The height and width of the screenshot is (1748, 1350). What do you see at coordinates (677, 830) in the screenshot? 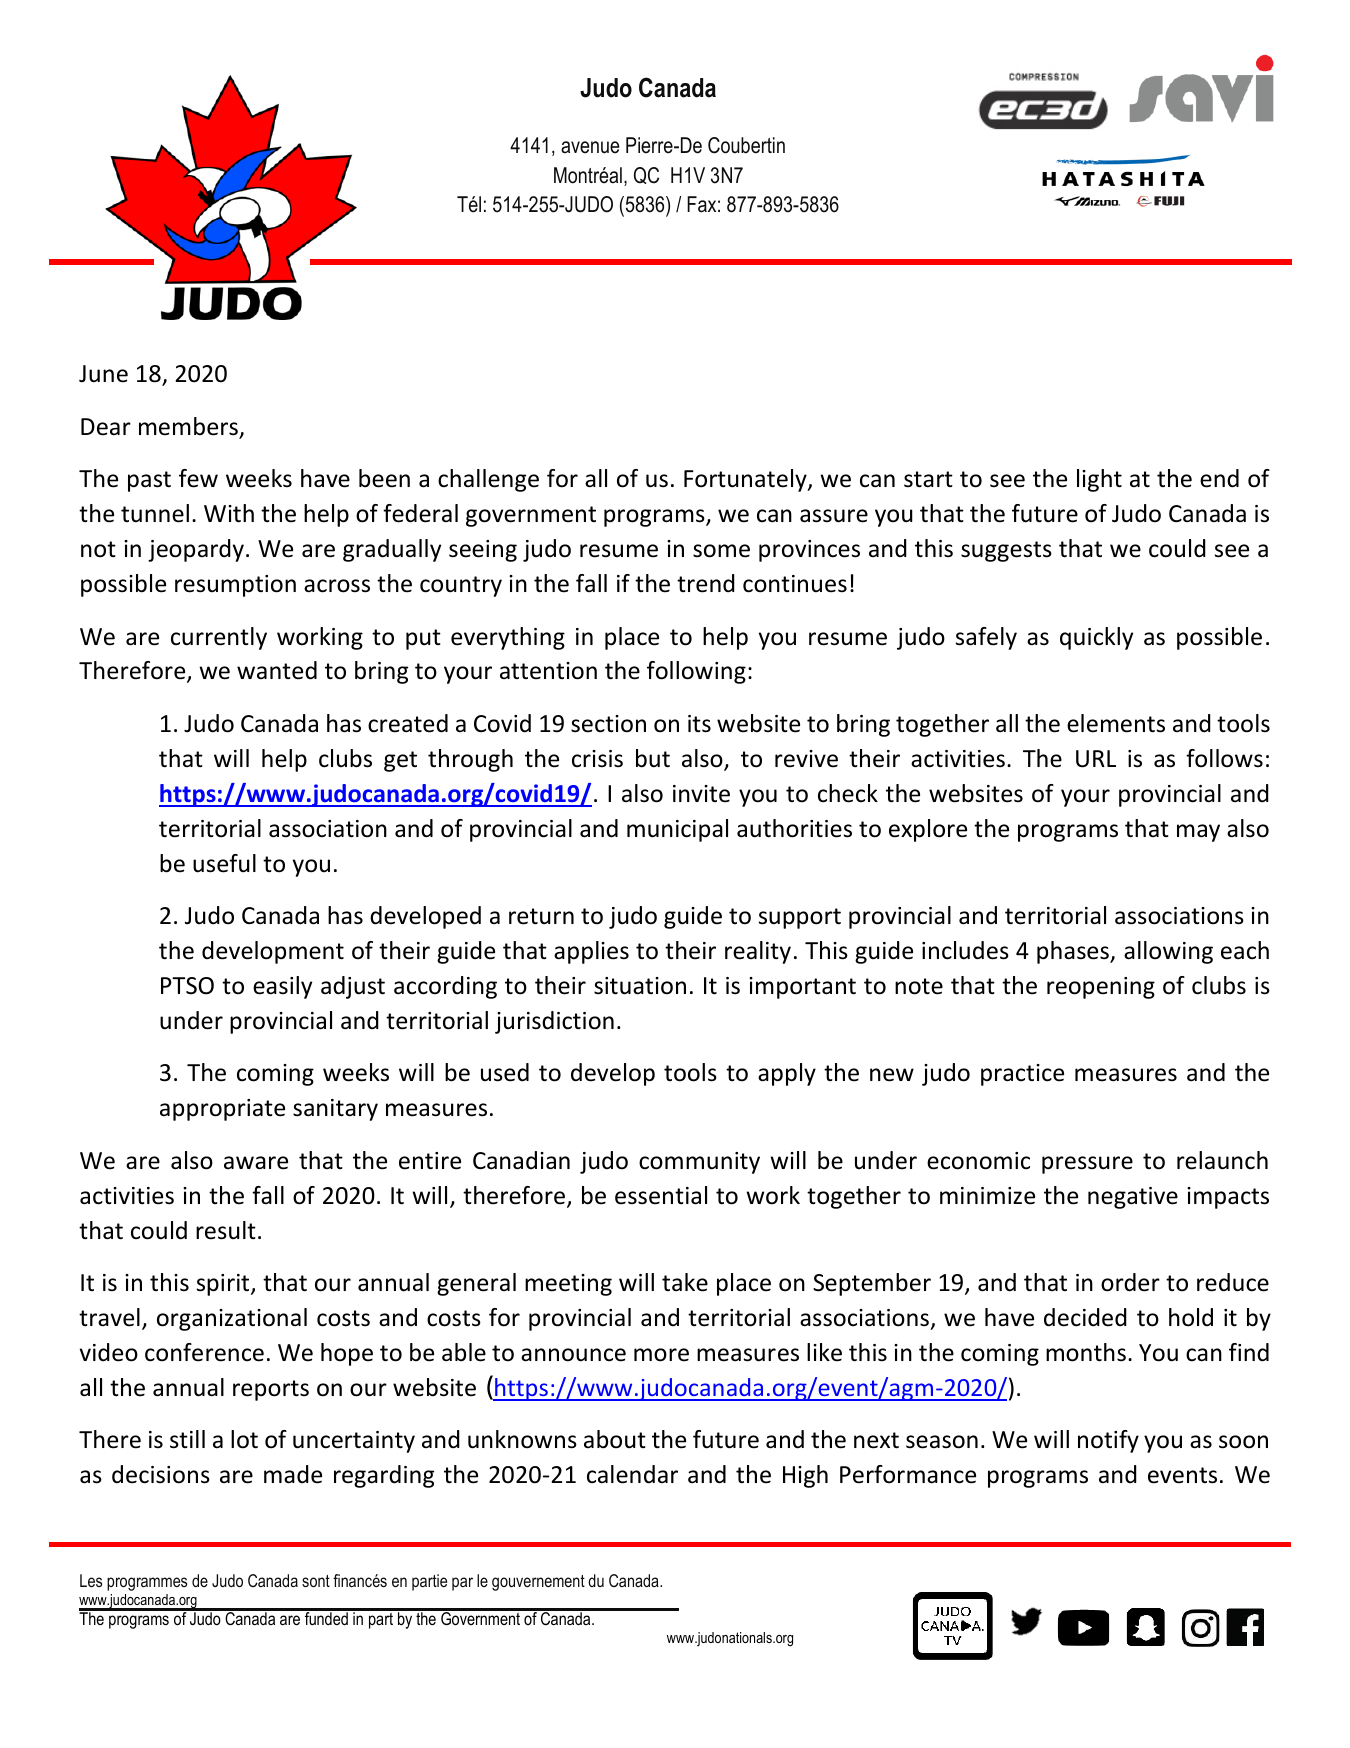
I see `municipal` at bounding box center [677, 830].
